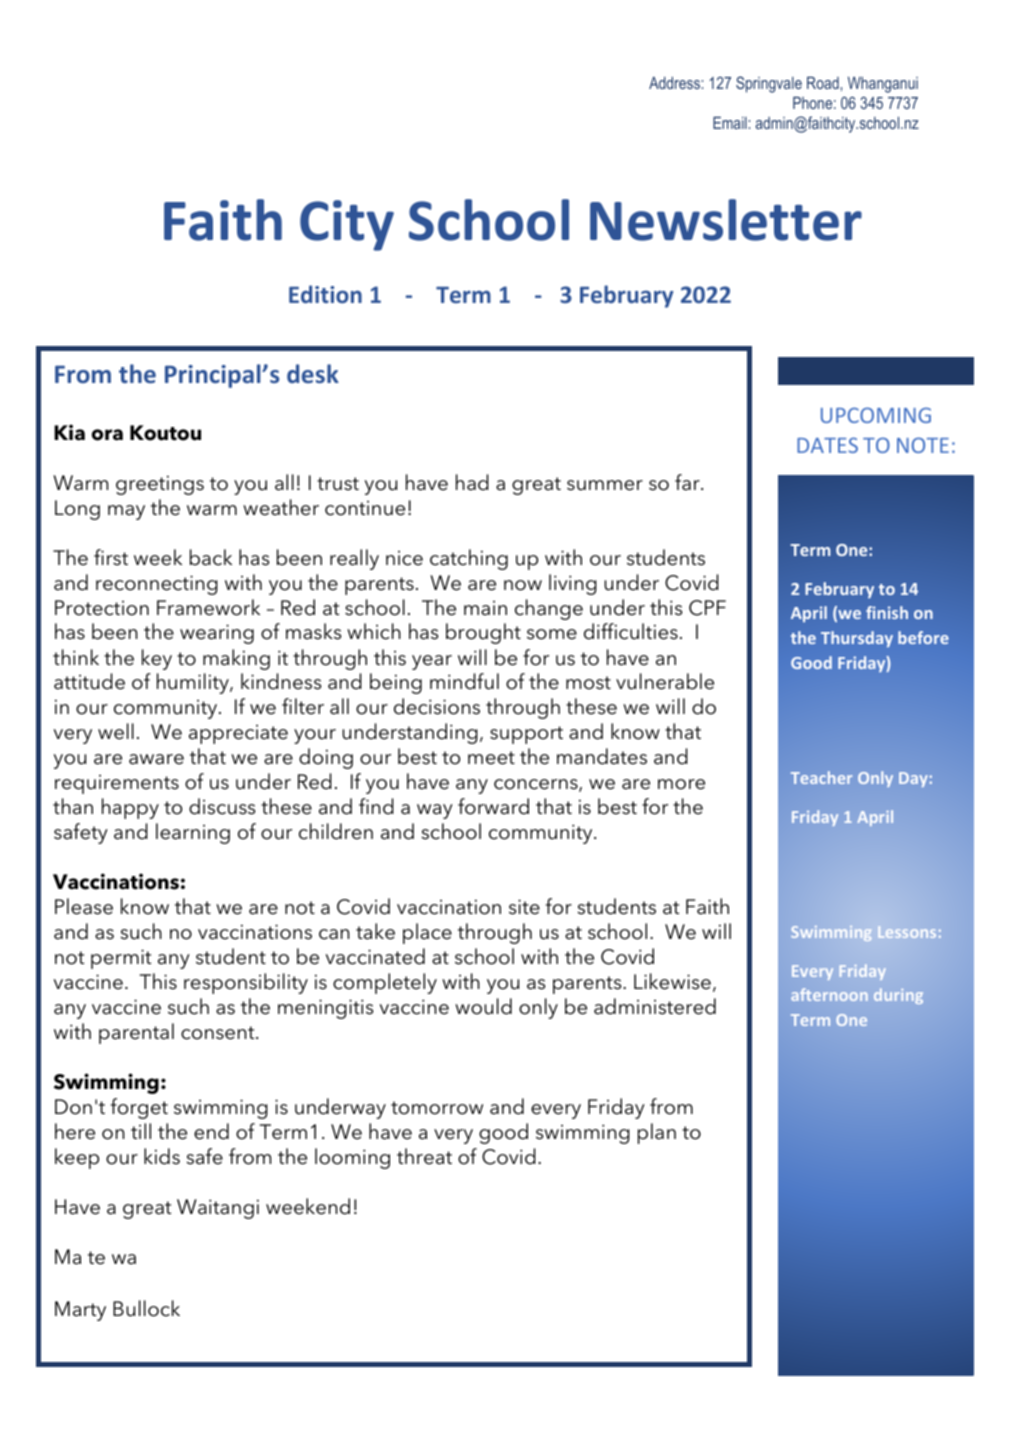 This screenshot has width=1021, height=1444. What do you see at coordinates (325, 294) in the screenshot?
I see `Edition` at bounding box center [325, 294].
